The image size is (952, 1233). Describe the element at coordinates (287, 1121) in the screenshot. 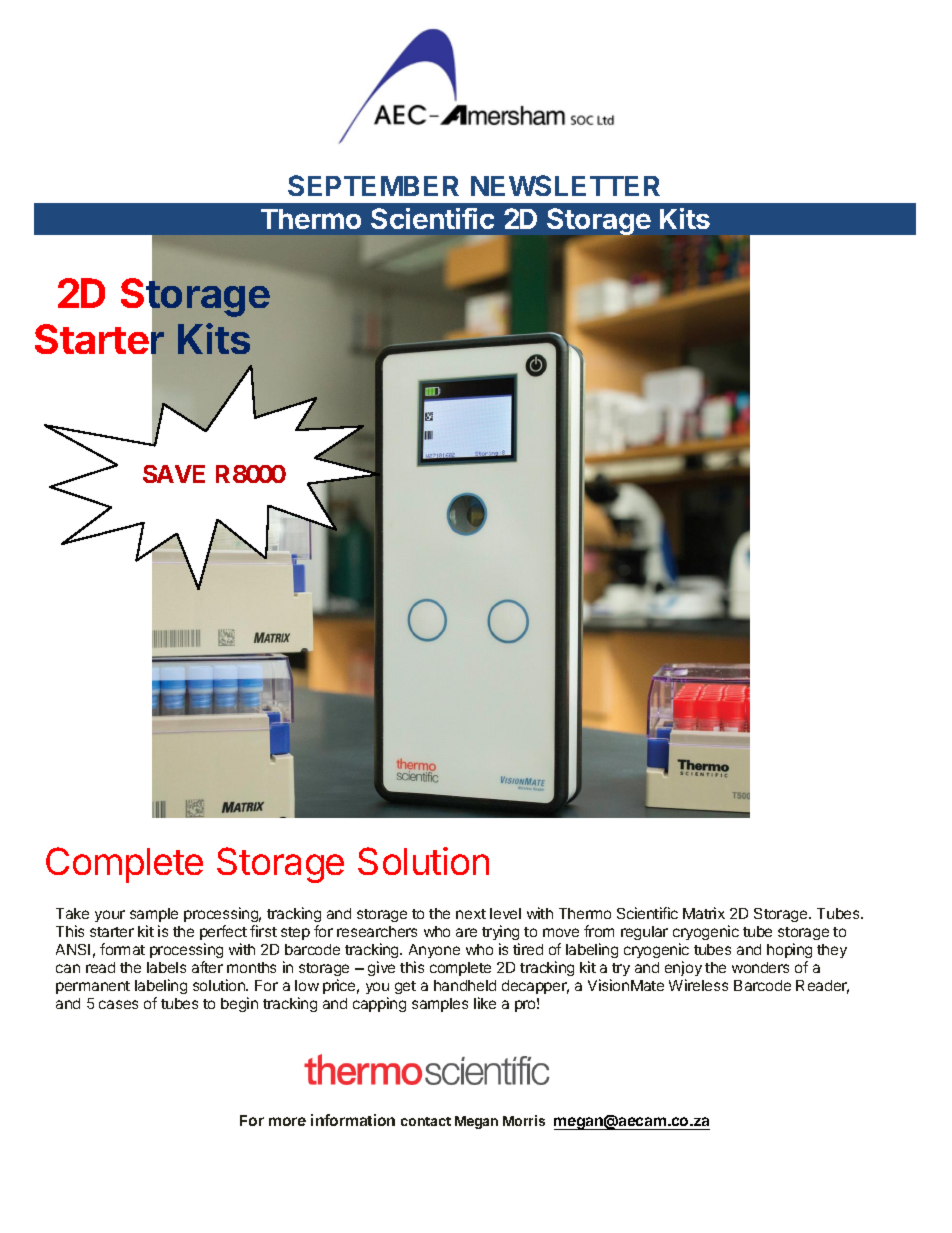

I see `more` at that location.
